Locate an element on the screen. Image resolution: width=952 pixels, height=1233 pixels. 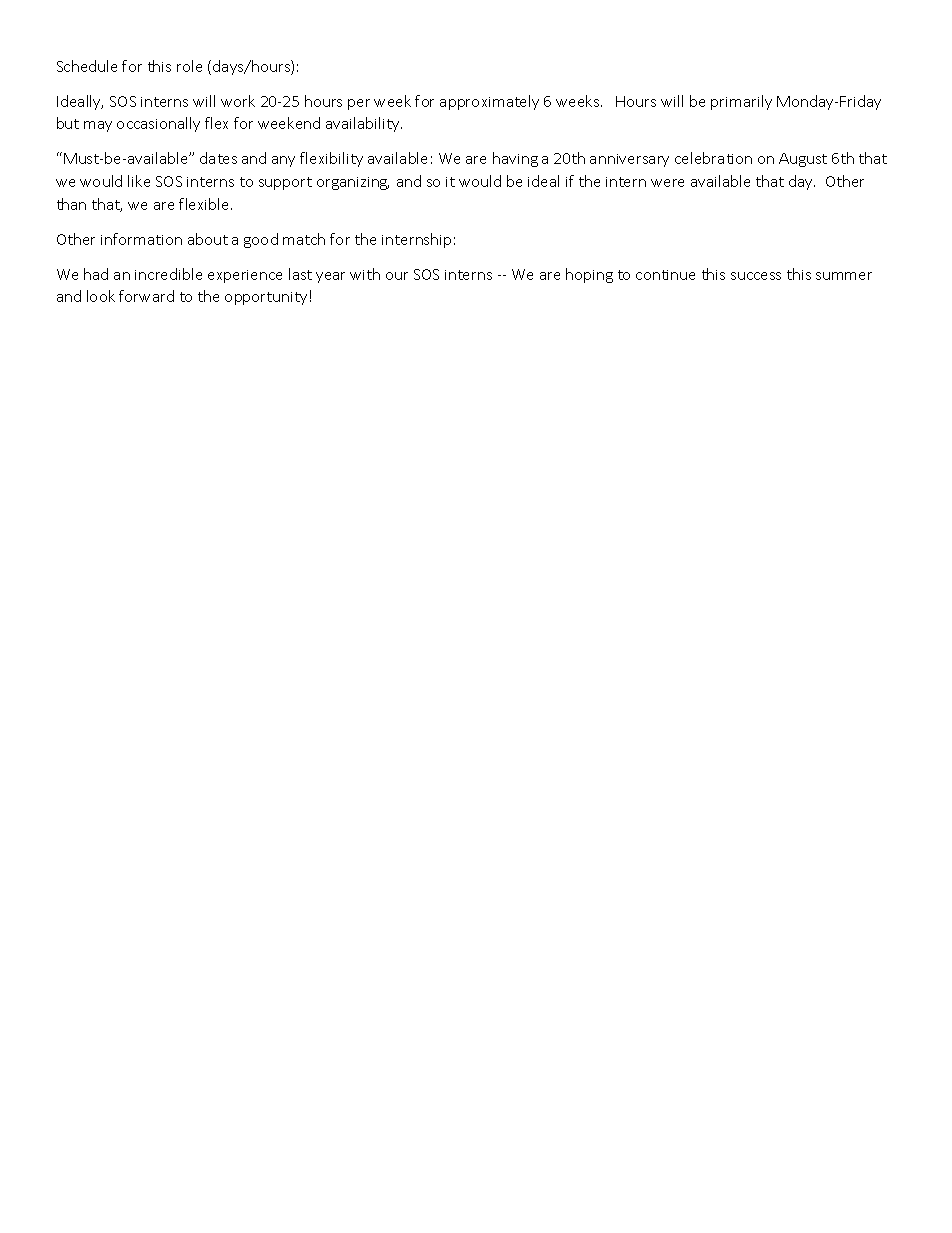
primarily is located at coordinates (741, 102).
